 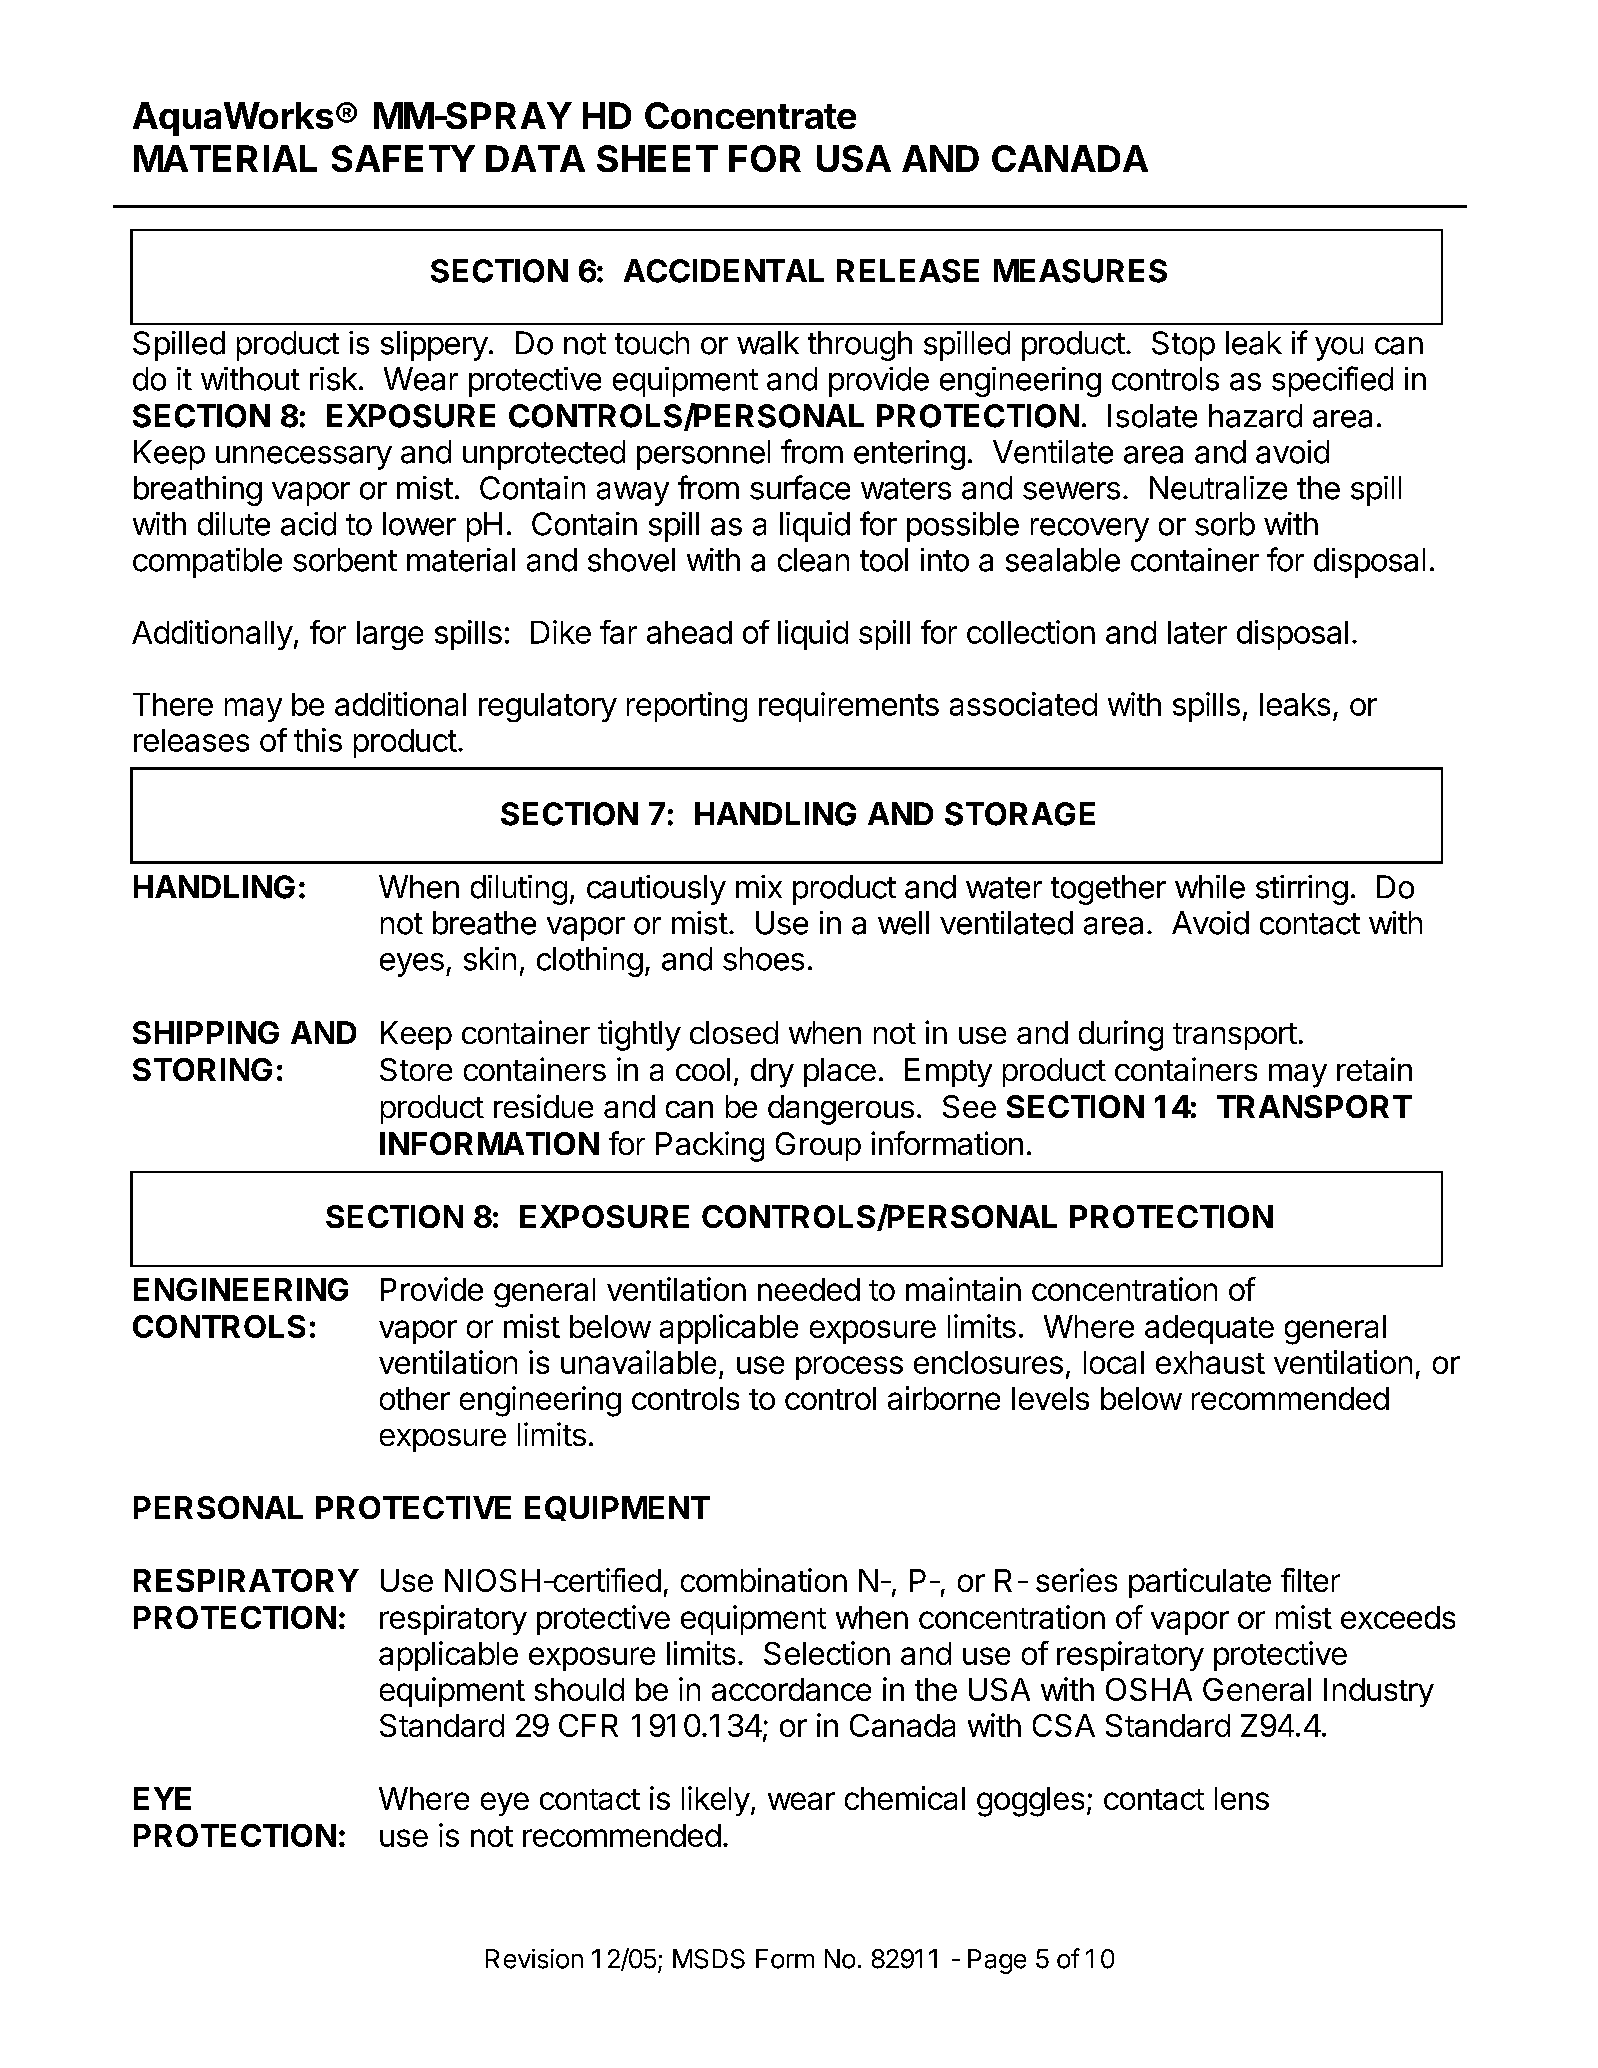 What do you see at coordinates (1197, 632) in the page?
I see `later` at bounding box center [1197, 632].
